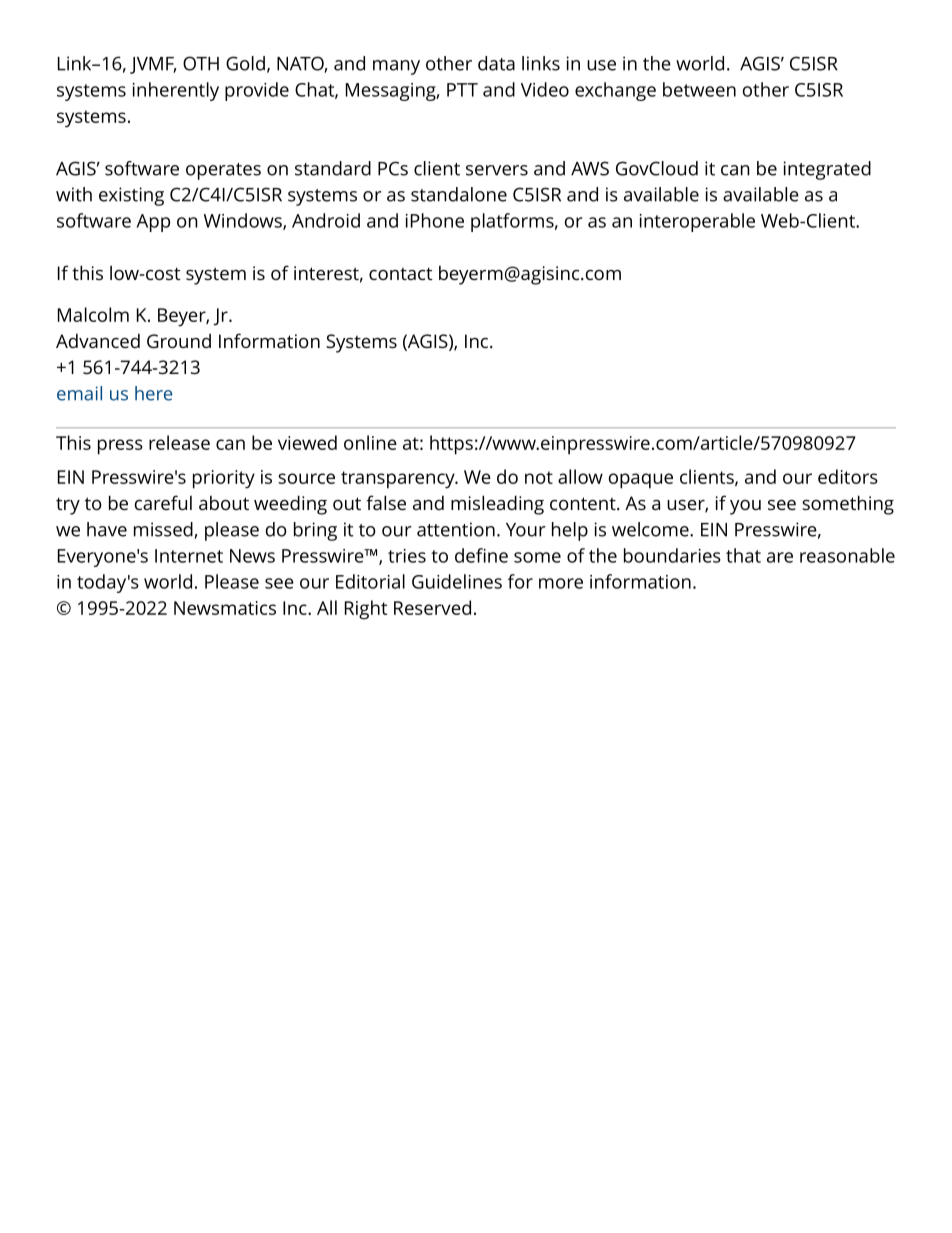 The width and height of the screenshot is (952, 1233). Describe the element at coordinates (743, 555) in the screenshot. I see `that` at that location.
